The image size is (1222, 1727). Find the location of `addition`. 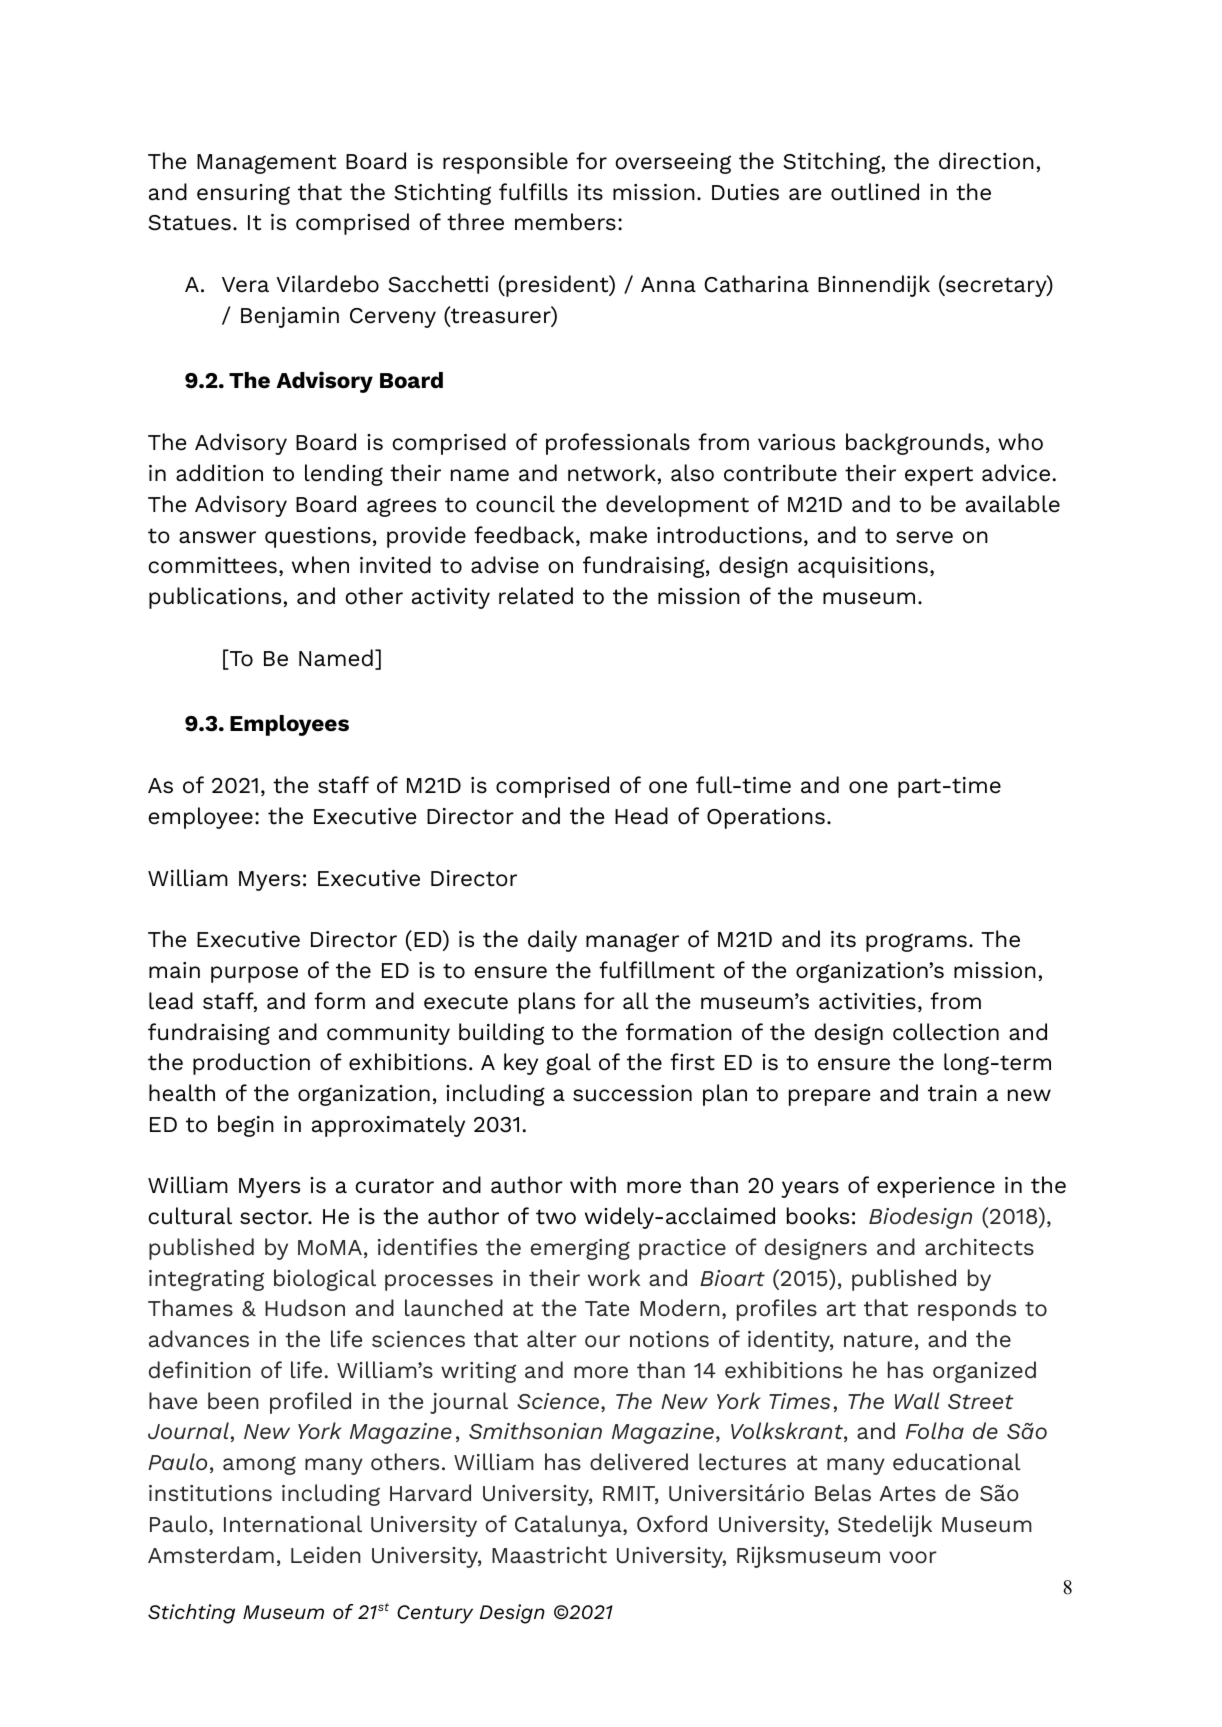

addition is located at coordinates (219, 473).
